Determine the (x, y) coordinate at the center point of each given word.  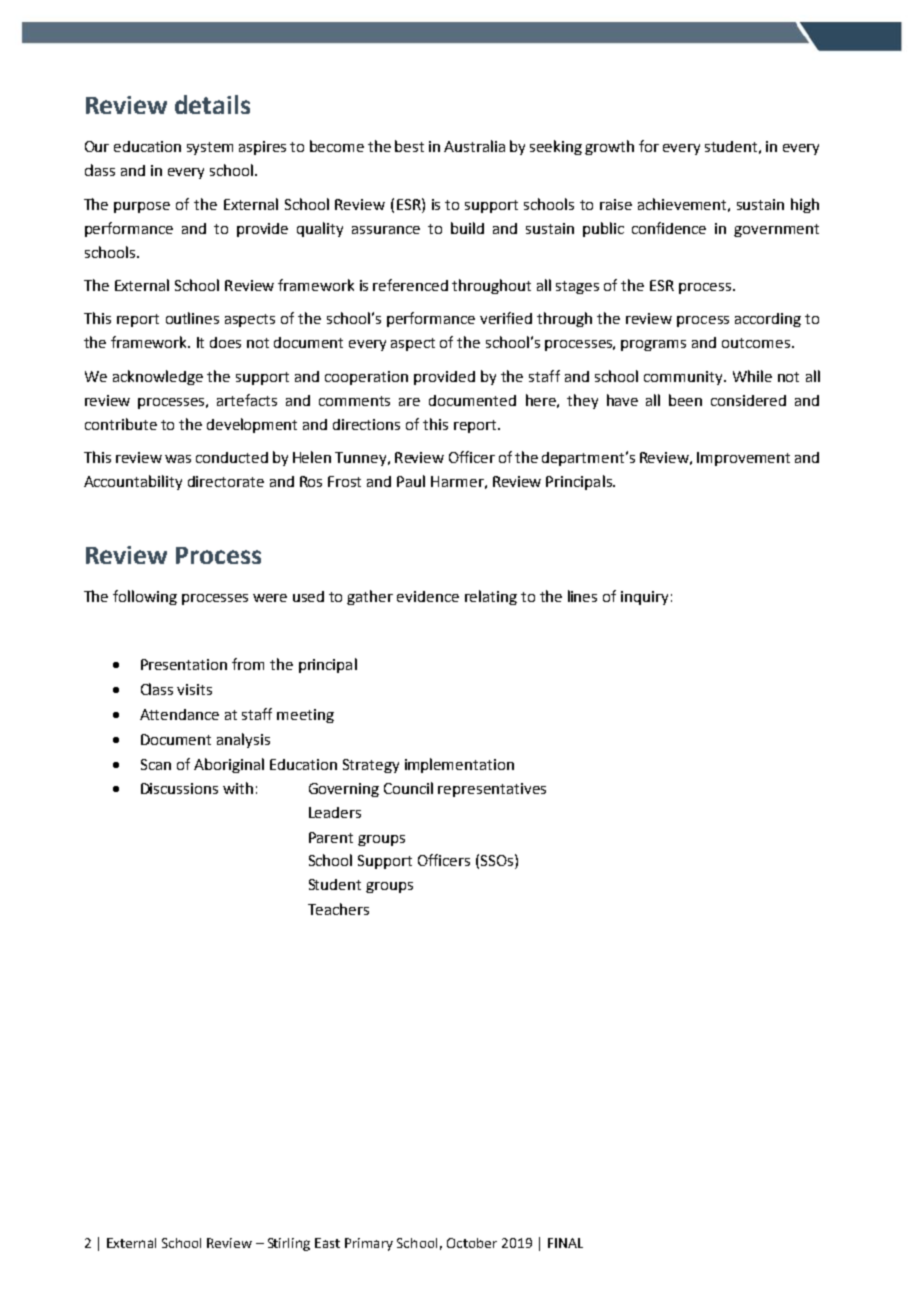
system (210, 148)
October (472, 1243)
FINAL (565, 1243)
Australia (474, 146)
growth (609, 147)
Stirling (289, 1244)
